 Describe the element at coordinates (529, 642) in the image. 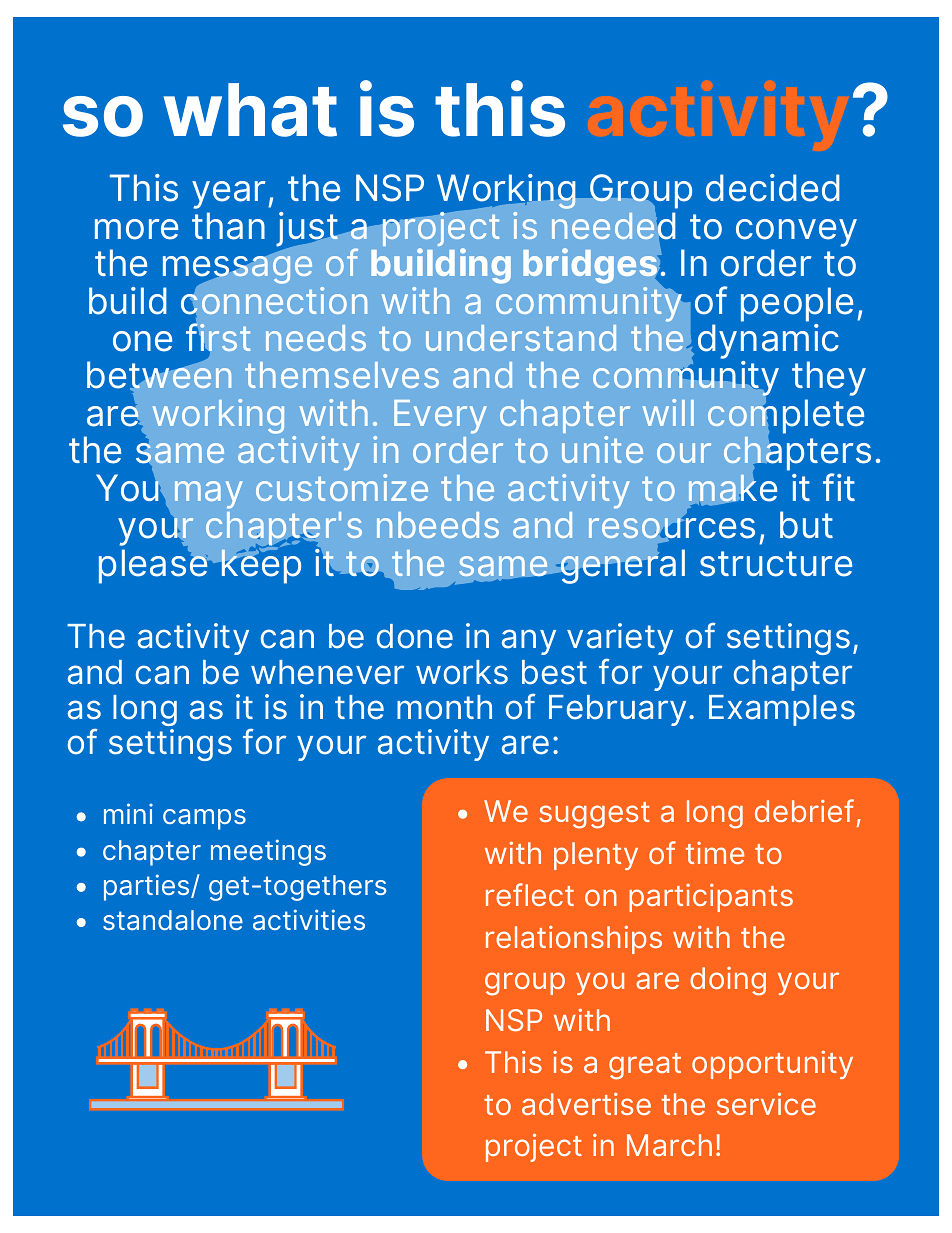

I see `any` at that location.
